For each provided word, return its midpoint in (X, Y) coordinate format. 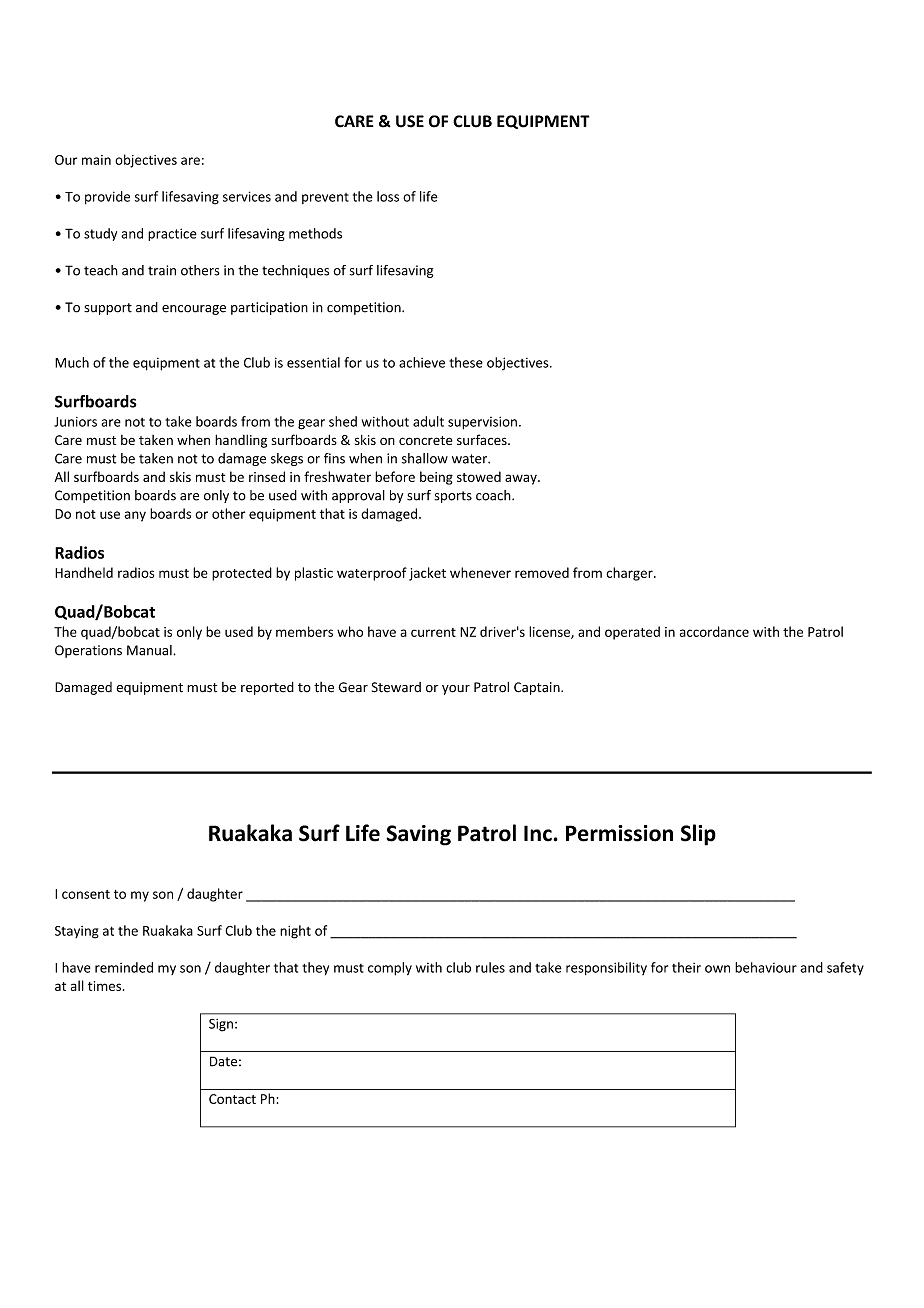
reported (267, 688)
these (466, 362)
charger (630, 574)
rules (490, 967)
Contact (232, 1099)
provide (107, 197)
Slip (698, 835)
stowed (479, 476)
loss (388, 196)
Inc (539, 833)
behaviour (766, 967)
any (135, 516)
